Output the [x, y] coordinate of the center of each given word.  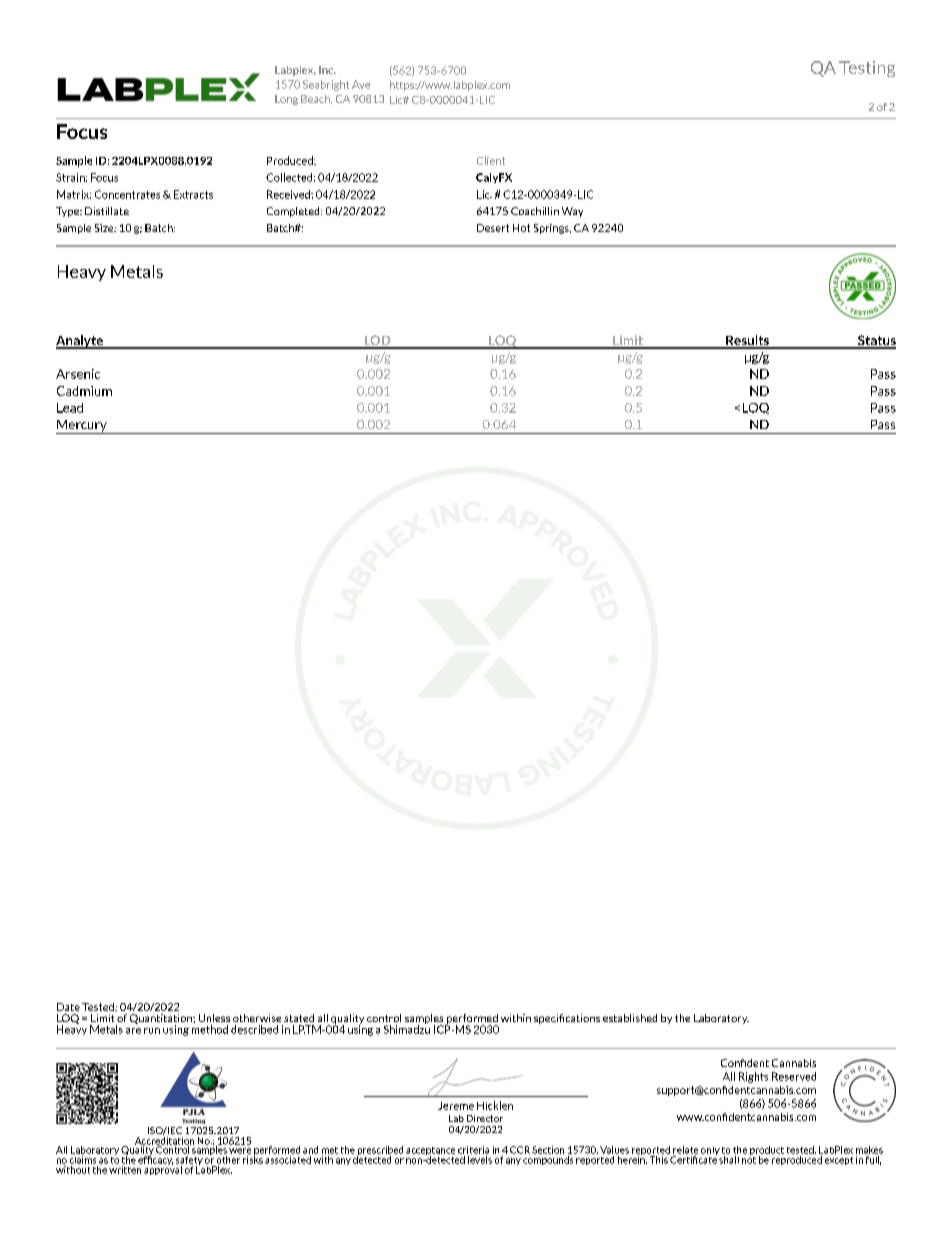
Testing [867, 69]
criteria [473, 1150]
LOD [377, 341]
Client [491, 160]
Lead [70, 408]
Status [876, 341]
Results [747, 341]
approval [163, 1169]
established [630, 1018]
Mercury [82, 427]
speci [547, 1019]
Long [286, 100]
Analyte [80, 342]
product [767, 1152]
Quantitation [162, 1020]
